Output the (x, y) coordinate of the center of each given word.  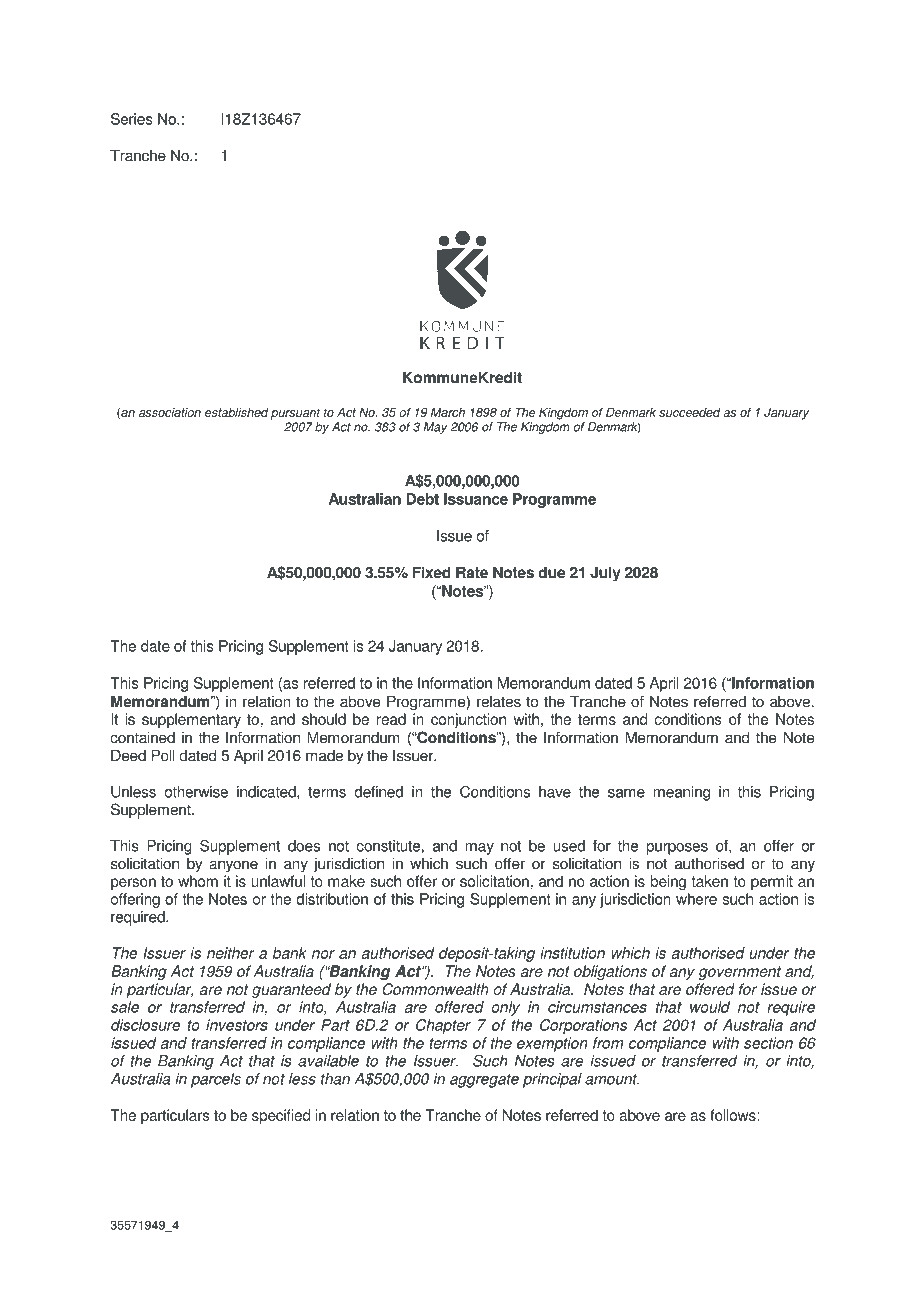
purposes (677, 849)
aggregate (484, 1081)
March (448, 412)
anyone (233, 866)
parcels (216, 1080)
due (551, 572)
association (170, 412)
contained (142, 737)
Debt (422, 499)
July (605, 574)
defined (378, 792)
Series (132, 119)
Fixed (431, 572)
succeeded (689, 412)
